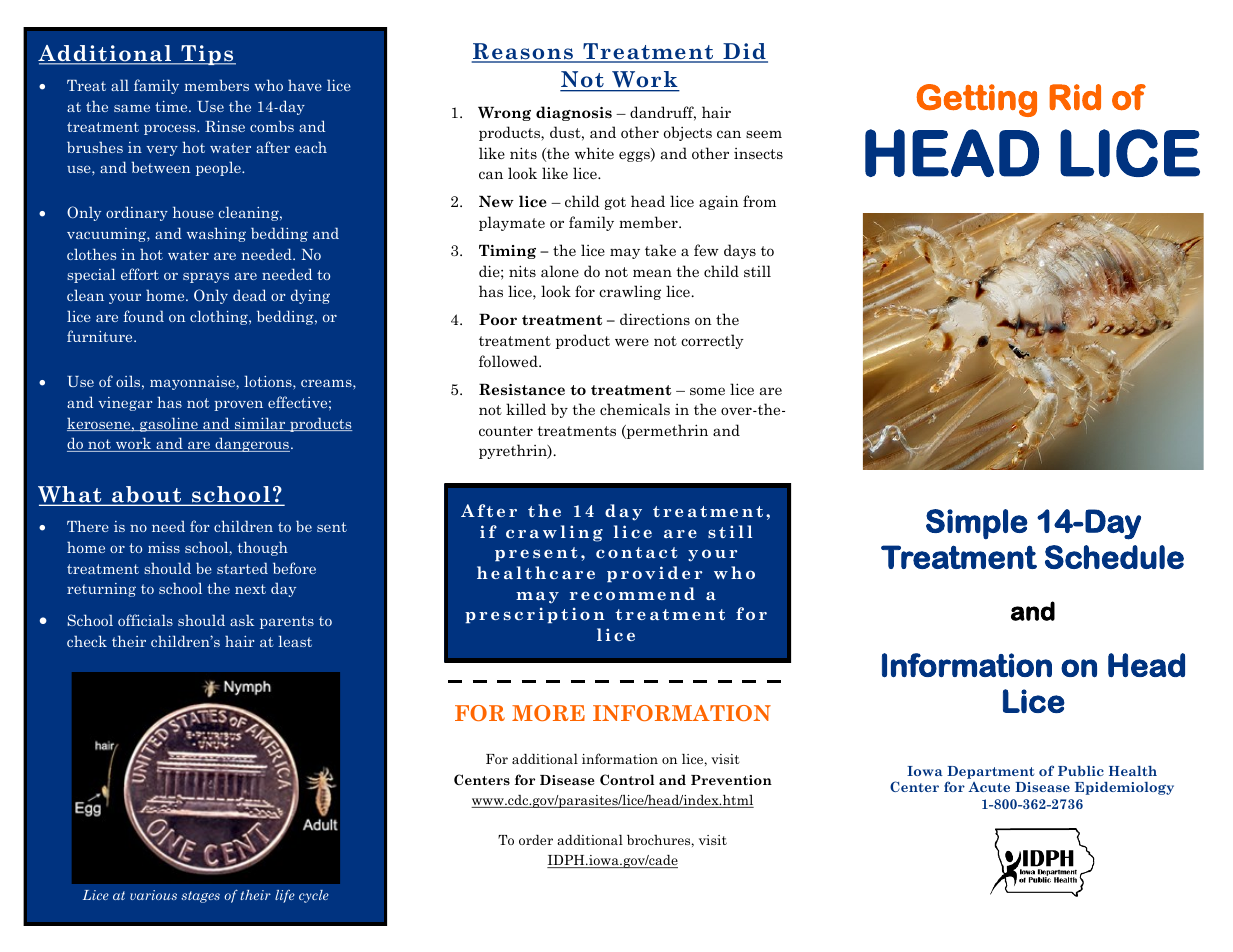  I want to click on MORE, so click(548, 713).
